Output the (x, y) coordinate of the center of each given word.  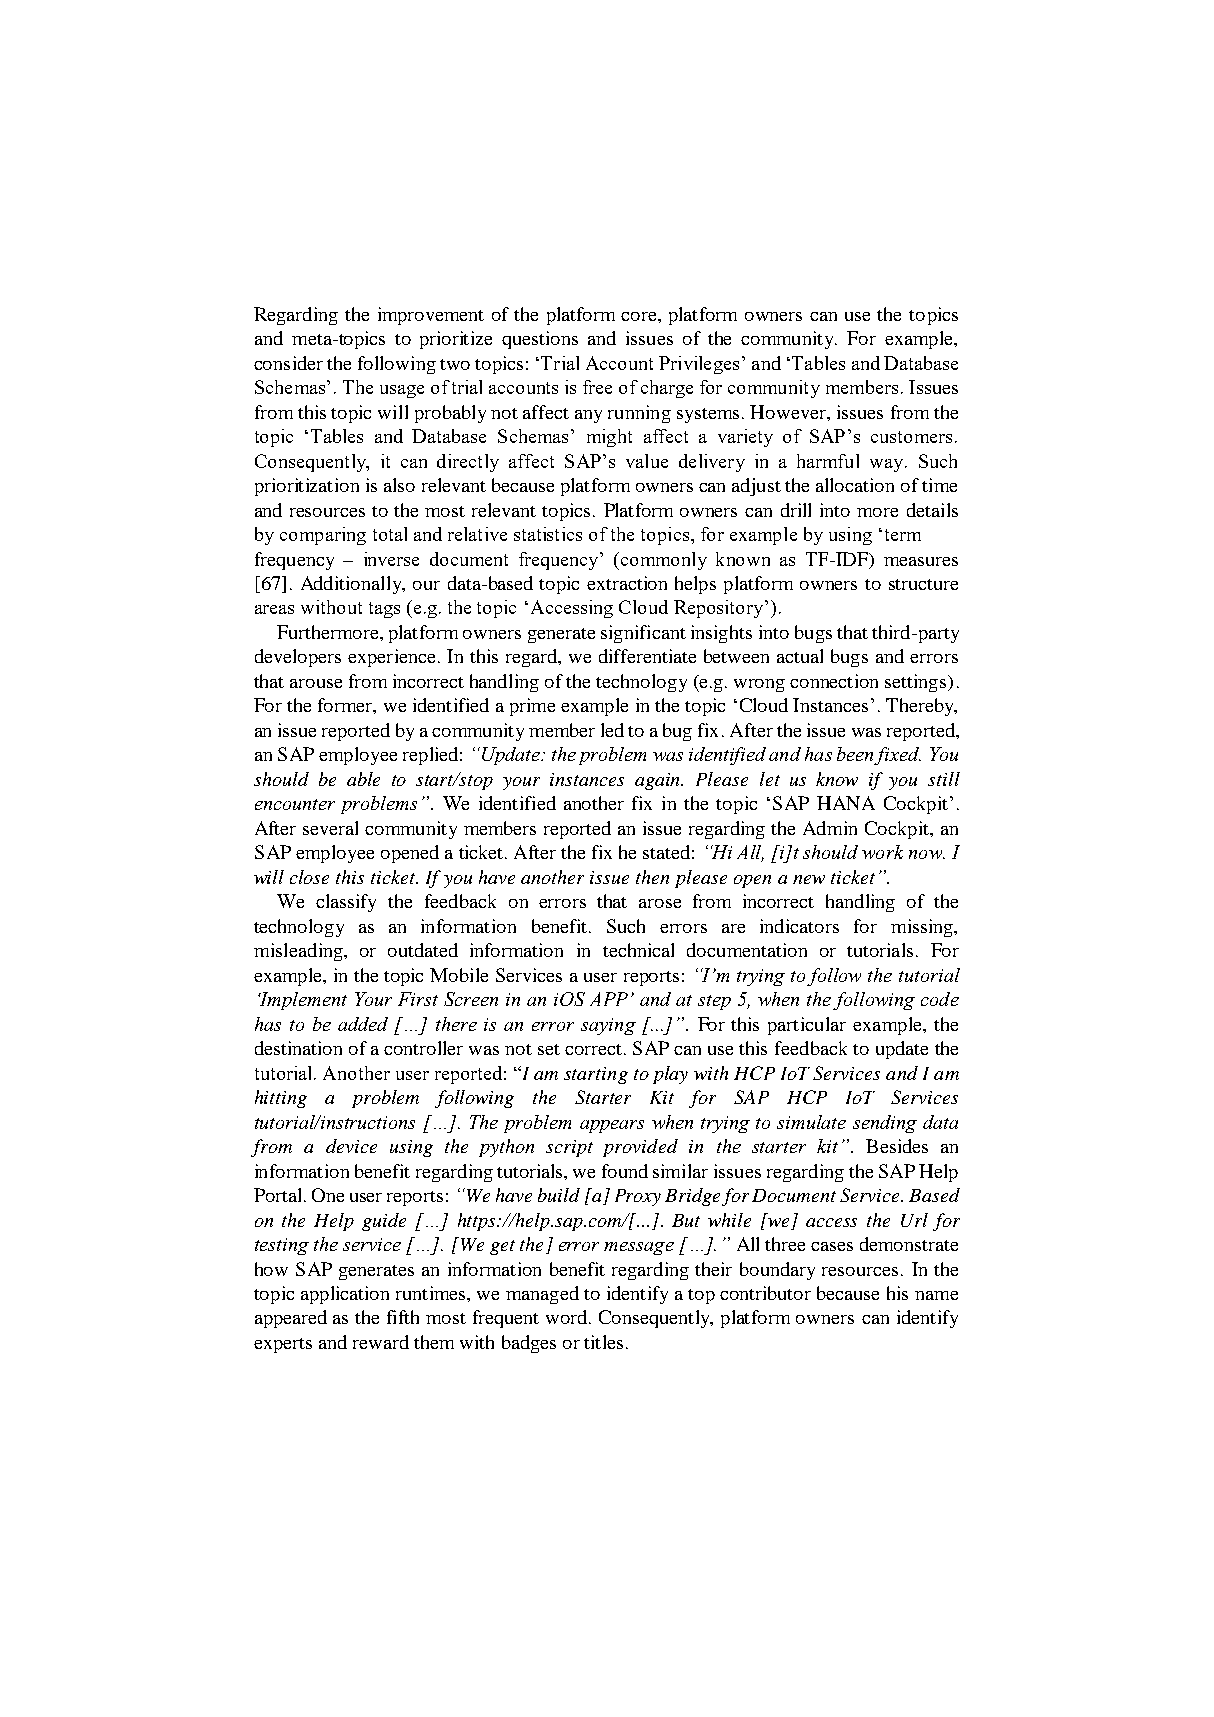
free (597, 387)
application (345, 1295)
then (652, 877)
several (330, 828)
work (882, 852)
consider (288, 363)
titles (603, 1342)
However (789, 412)
